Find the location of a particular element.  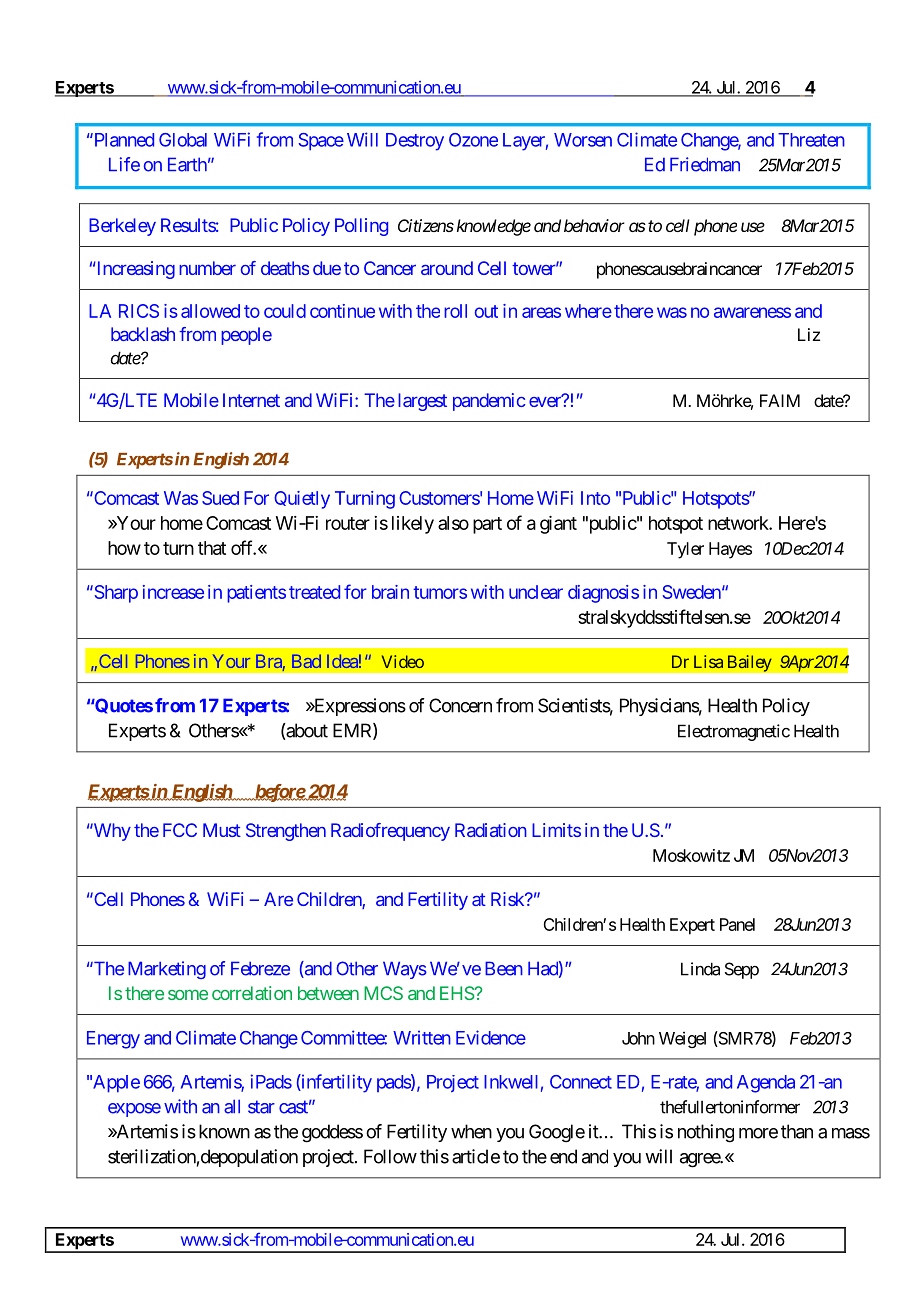

Ozone is located at coordinates (473, 140).
